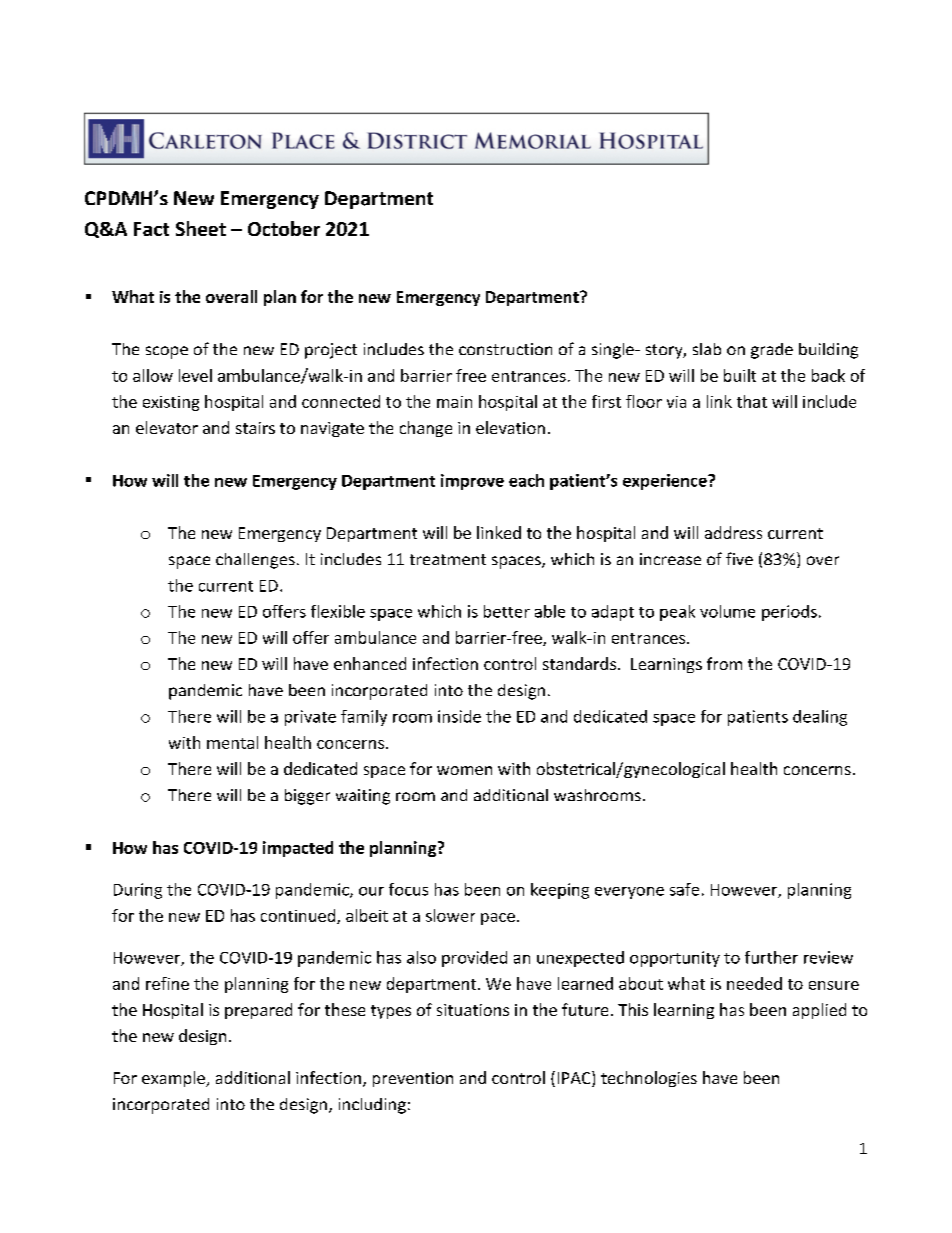 The image size is (952, 1233). Describe the element at coordinates (772, 351) in the screenshot. I see `grade` at that location.
